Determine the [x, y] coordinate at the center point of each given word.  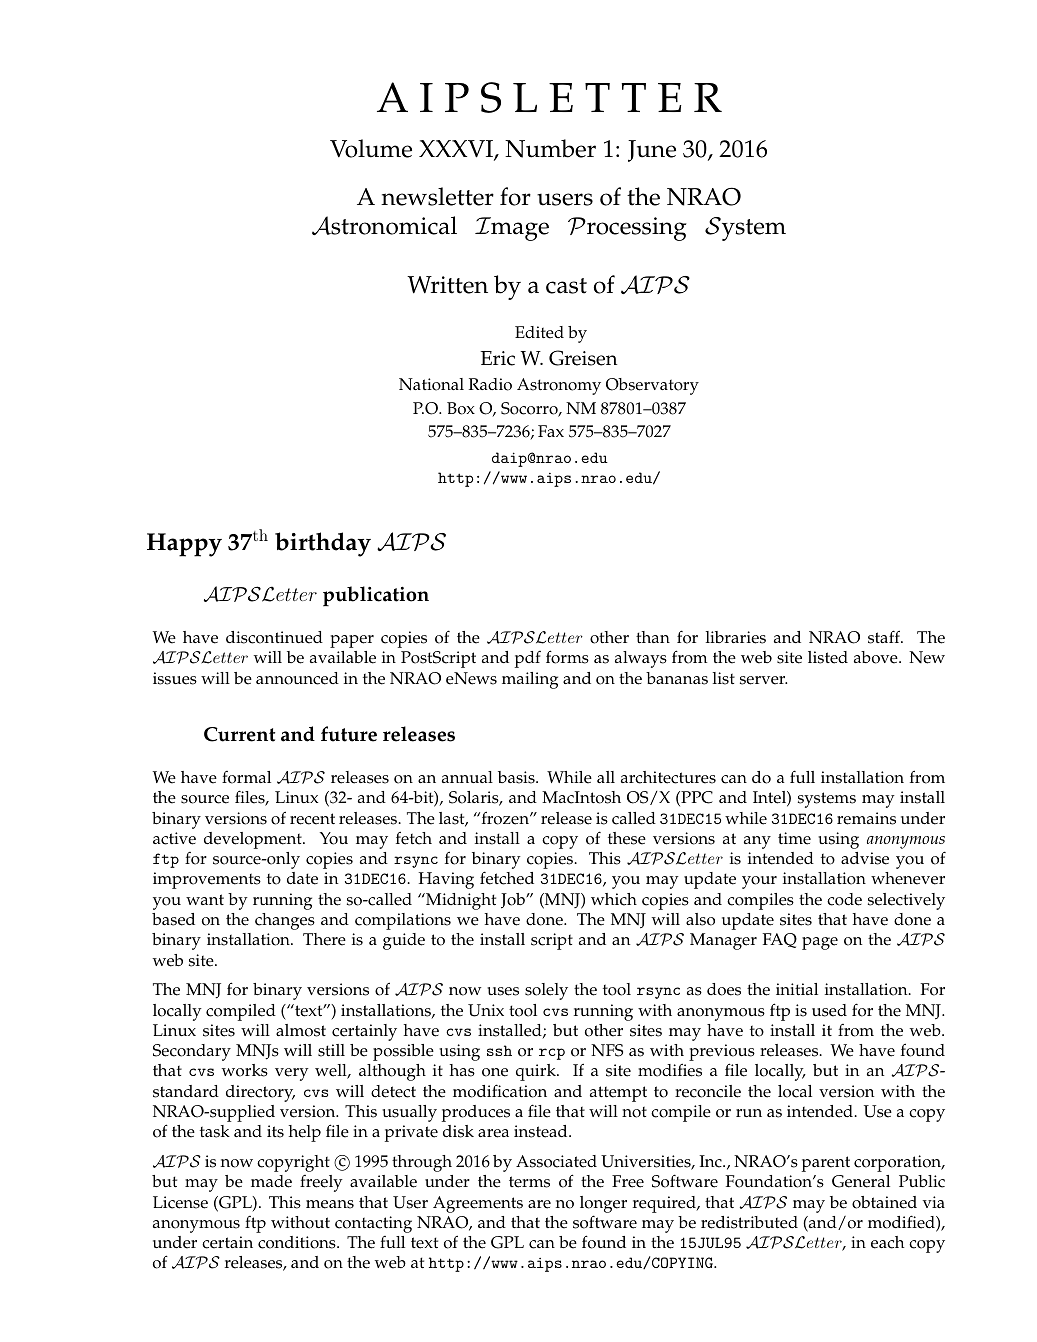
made [271, 1181]
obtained [884, 1202]
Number [550, 148]
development [254, 840]
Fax [551, 431]
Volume [371, 148]
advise [865, 858]
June [652, 151]
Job [514, 901]
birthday [323, 544]
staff [885, 637]
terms [529, 1182]
